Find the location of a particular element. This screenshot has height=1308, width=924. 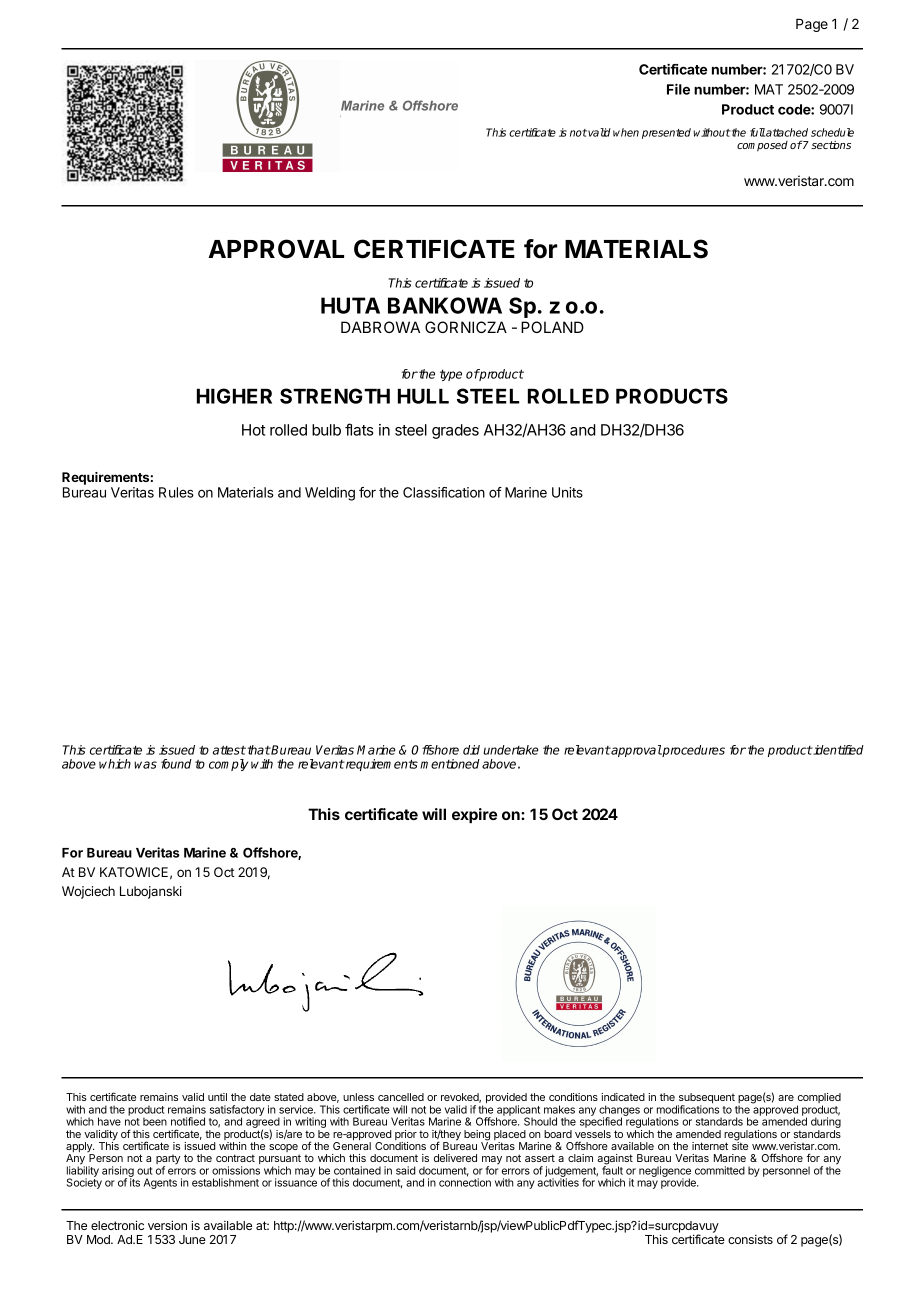

did is located at coordinates (471, 750).
